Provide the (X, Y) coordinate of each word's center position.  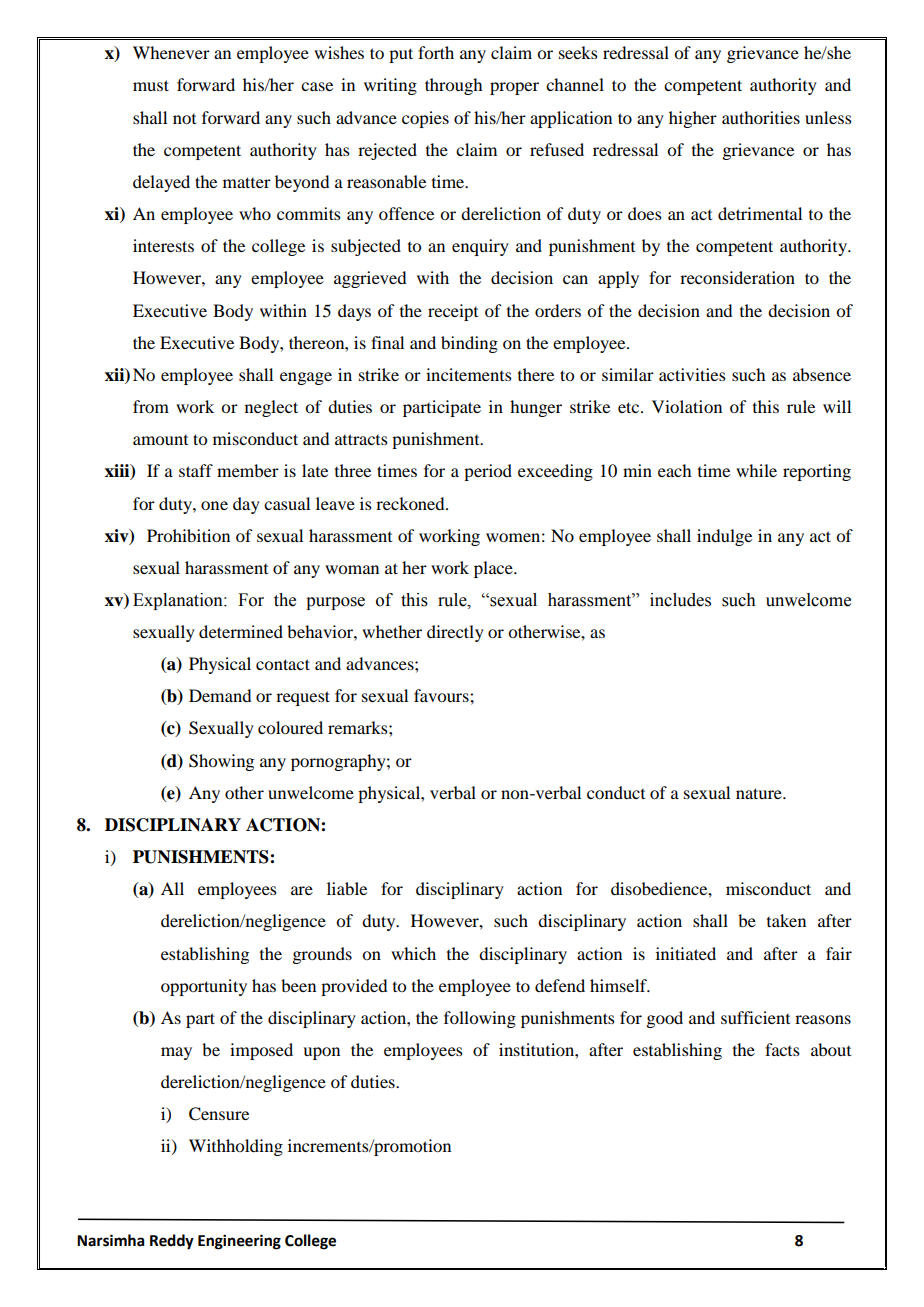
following (480, 1019)
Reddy (172, 1242)
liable (347, 888)
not (184, 119)
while (756, 470)
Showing (221, 762)
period (488, 472)
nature (760, 793)
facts (782, 1049)
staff (196, 470)
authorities (761, 117)
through (453, 86)
